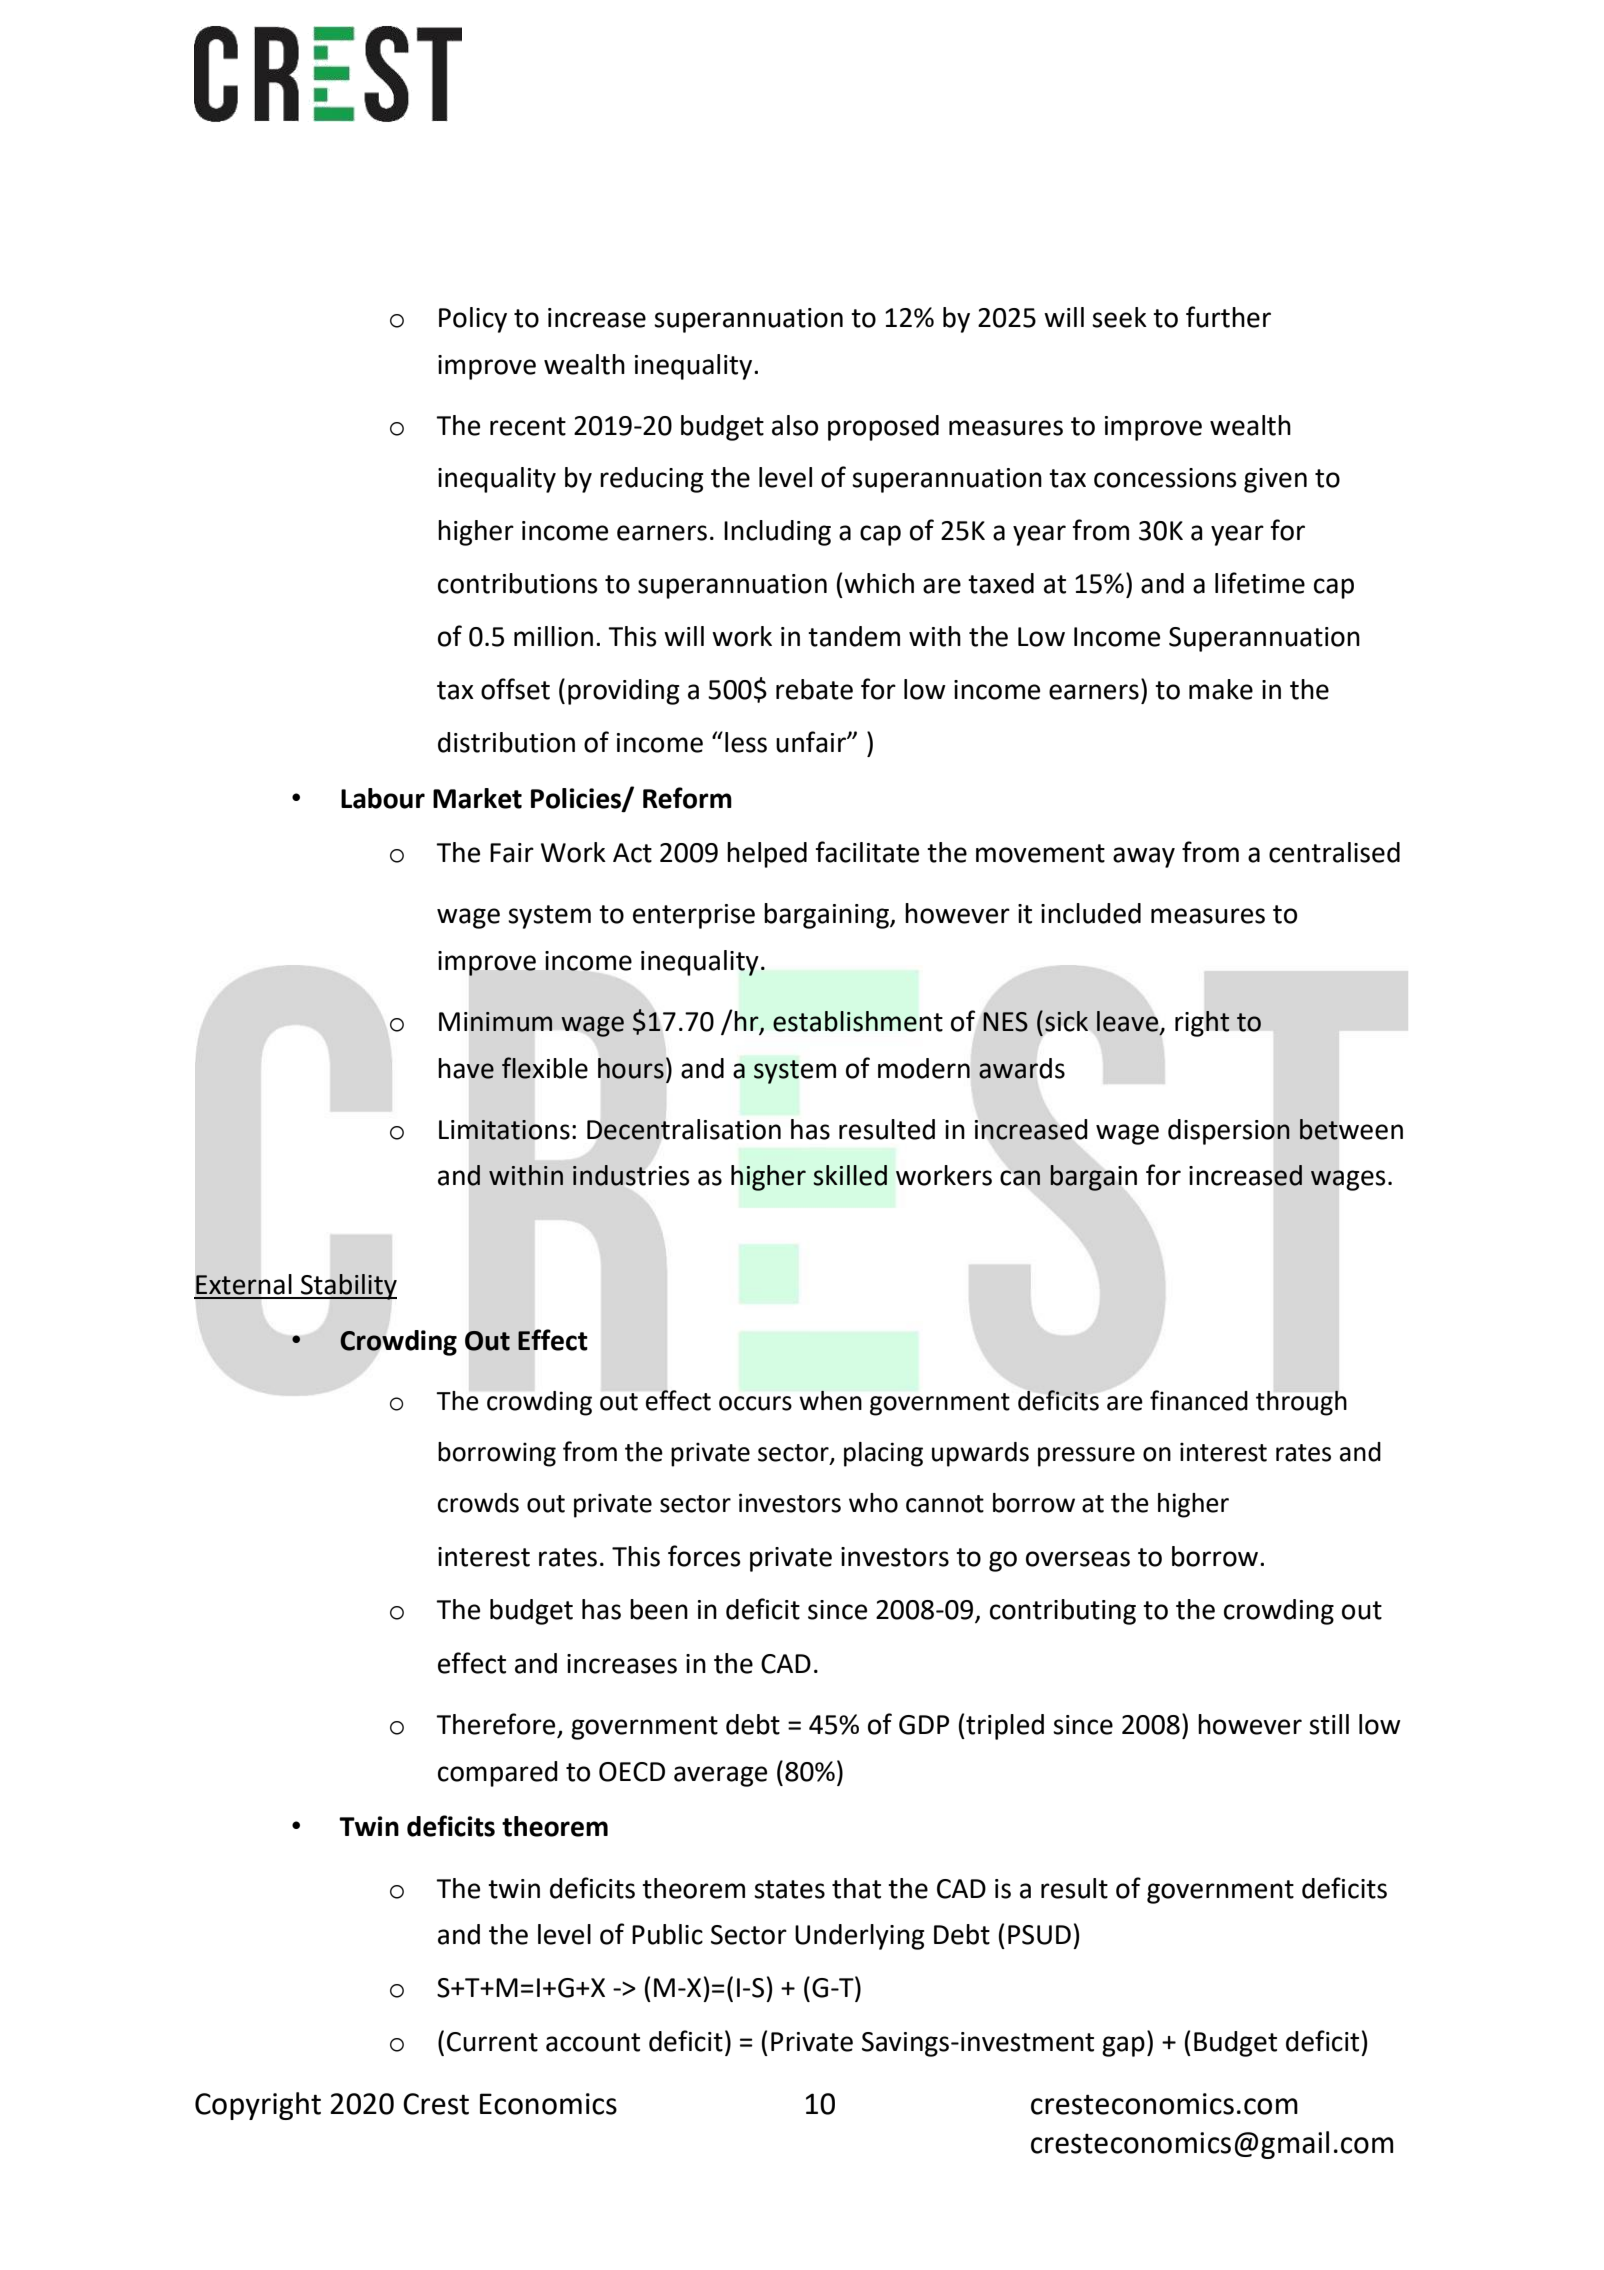  I want to click on Policy, so click(473, 320).
